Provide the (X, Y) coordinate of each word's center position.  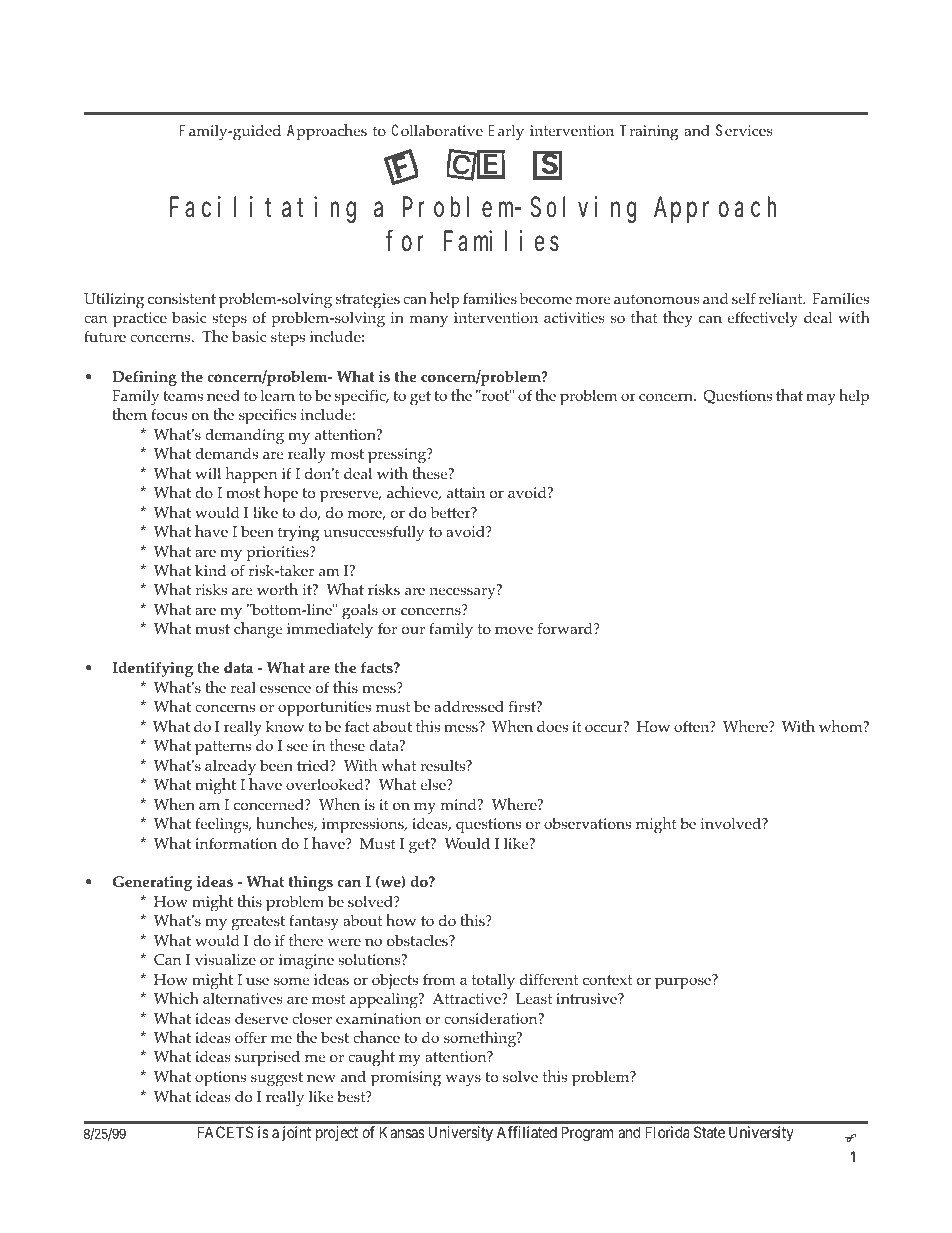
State (709, 1132)
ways (463, 1080)
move (514, 630)
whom (842, 726)
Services (744, 130)
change (258, 630)
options (220, 1079)
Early (506, 132)
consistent (182, 299)
